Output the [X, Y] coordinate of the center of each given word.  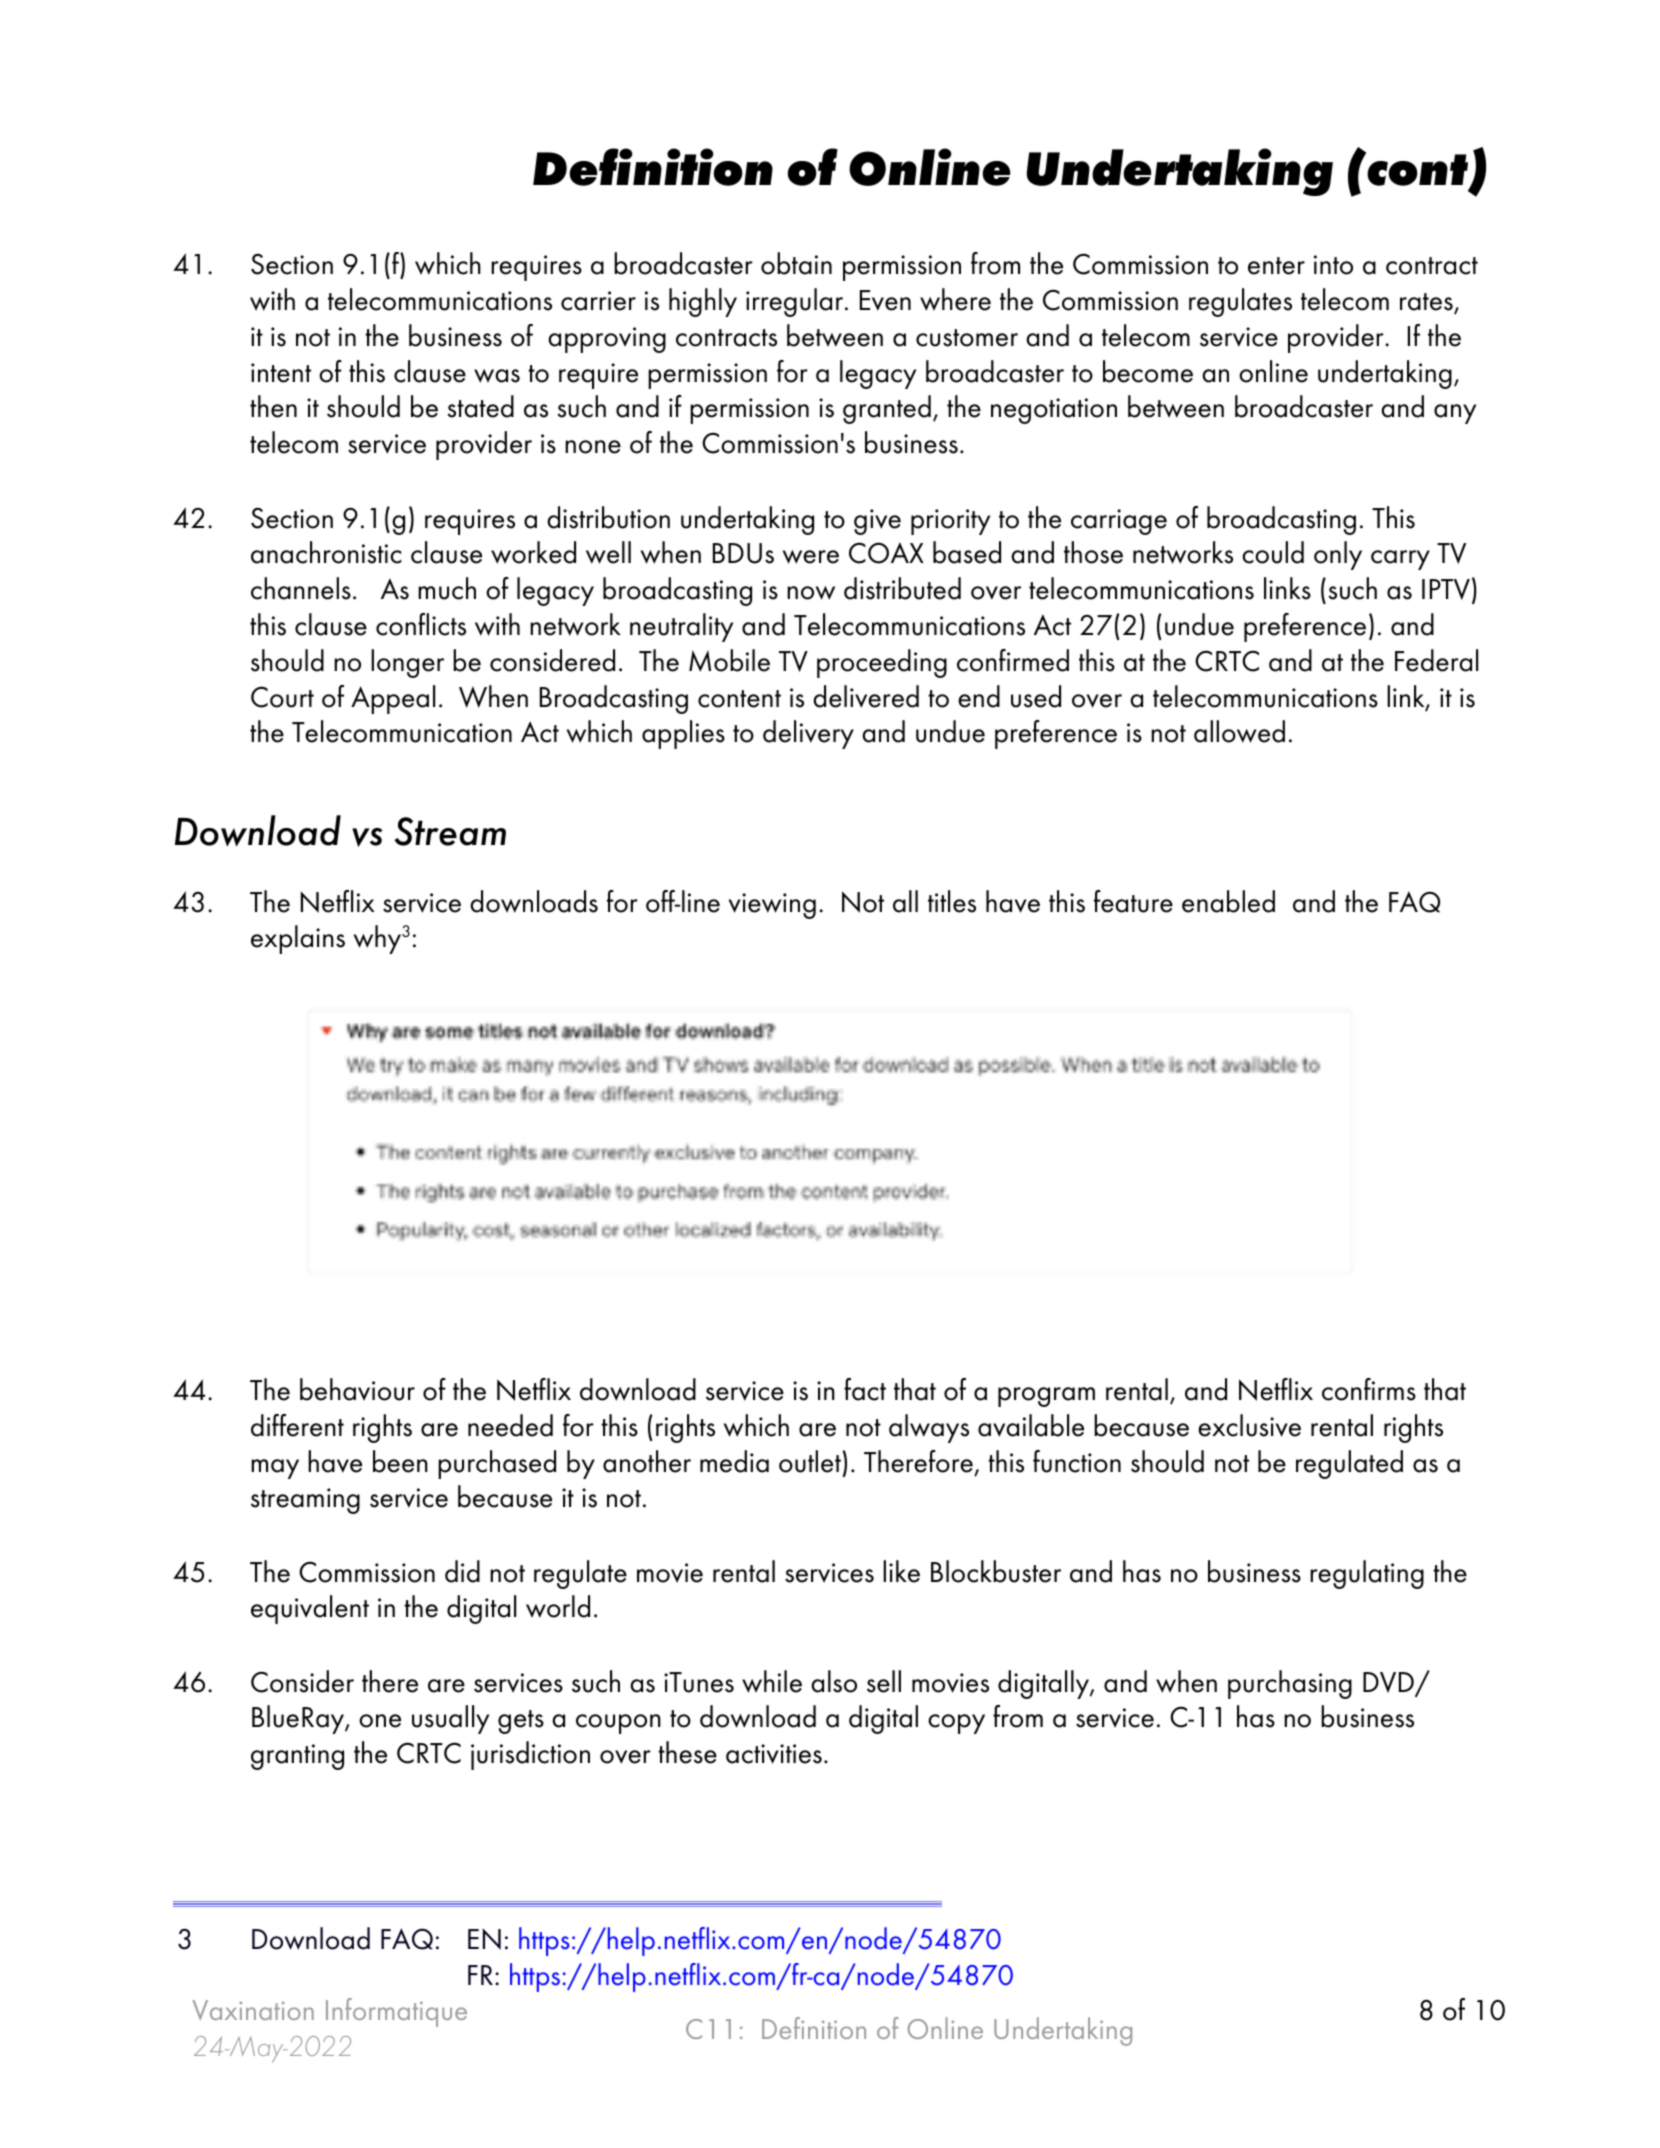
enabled [1228, 901]
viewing [772, 906]
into [1333, 265]
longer [407, 663]
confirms [1369, 1389]
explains [298, 939]
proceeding [882, 663]
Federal [1436, 660]
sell [884, 1681]
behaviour [357, 1389]
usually [450, 1719]
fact [865, 1389]
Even [885, 300]
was [497, 376]
